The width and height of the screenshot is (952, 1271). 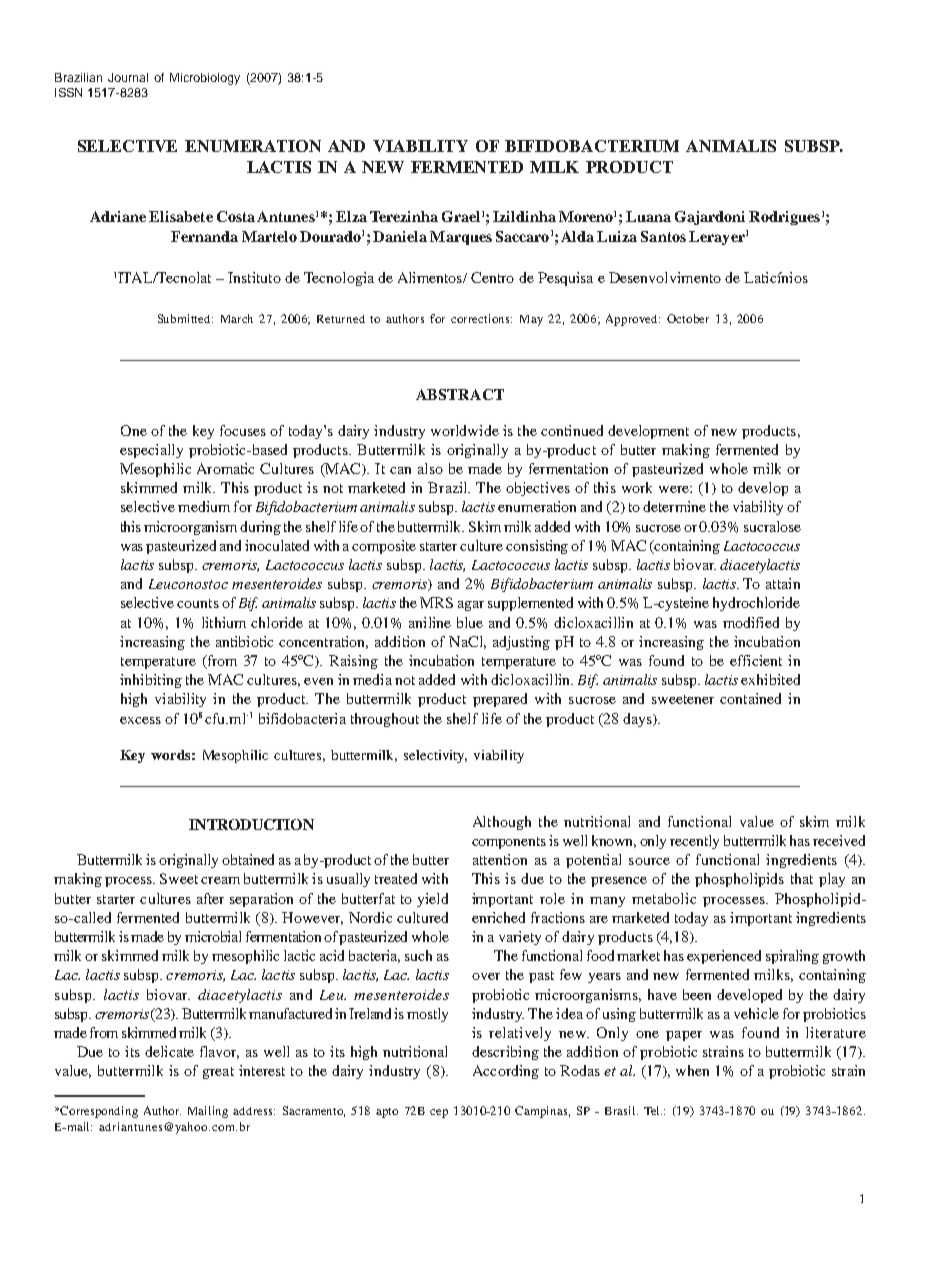 I want to click on when, so click(x=692, y=1070).
